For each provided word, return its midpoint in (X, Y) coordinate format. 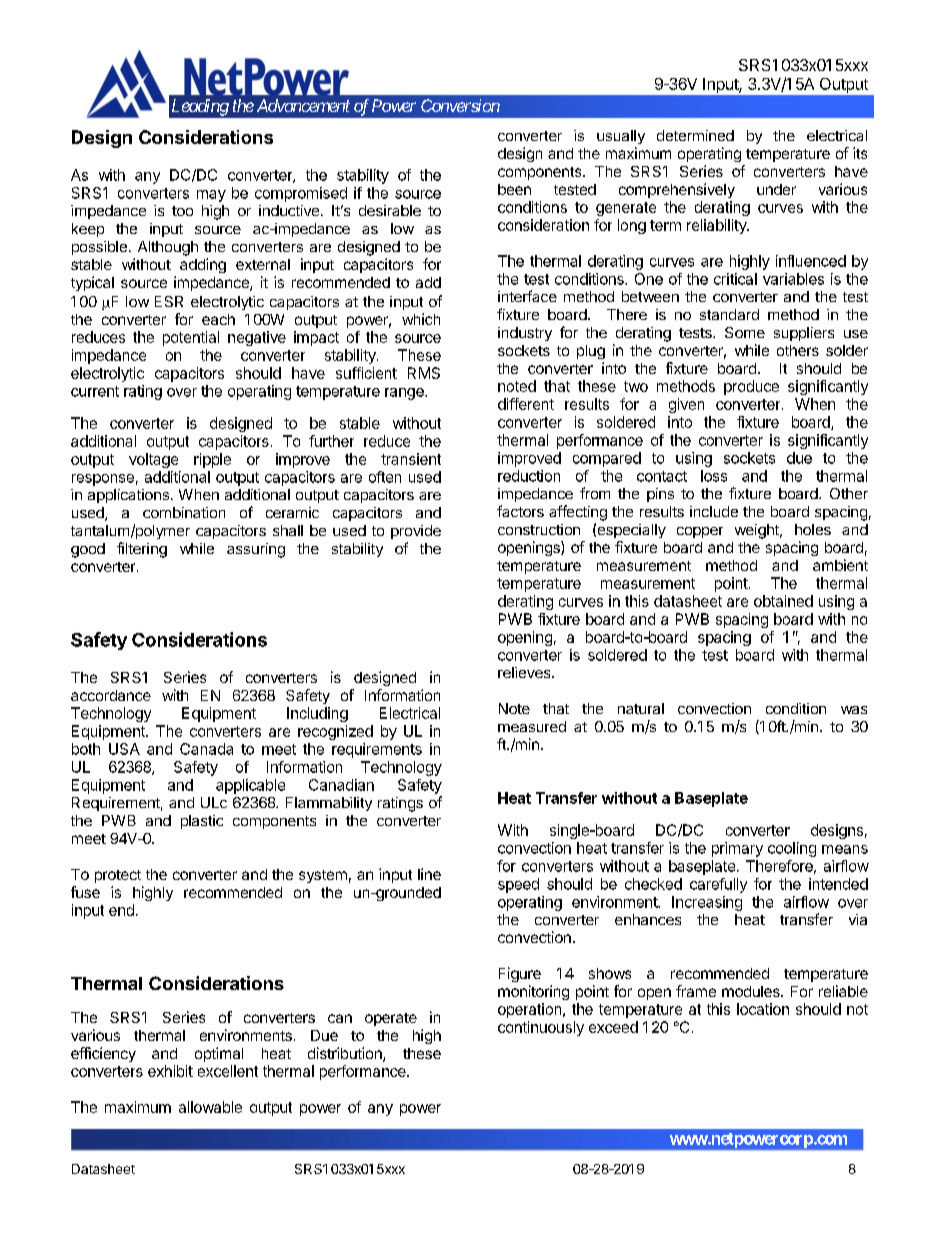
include (714, 511)
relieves (525, 672)
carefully (718, 885)
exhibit (170, 1071)
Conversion (460, 105)
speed (518, 885)
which (421, 319)
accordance (111, 695)
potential (191, 338)
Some (745, 332)
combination (184, 512)
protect (118, 876)
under (776, 189)
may (211, 196)
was (854, 710)
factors (520, 511)
